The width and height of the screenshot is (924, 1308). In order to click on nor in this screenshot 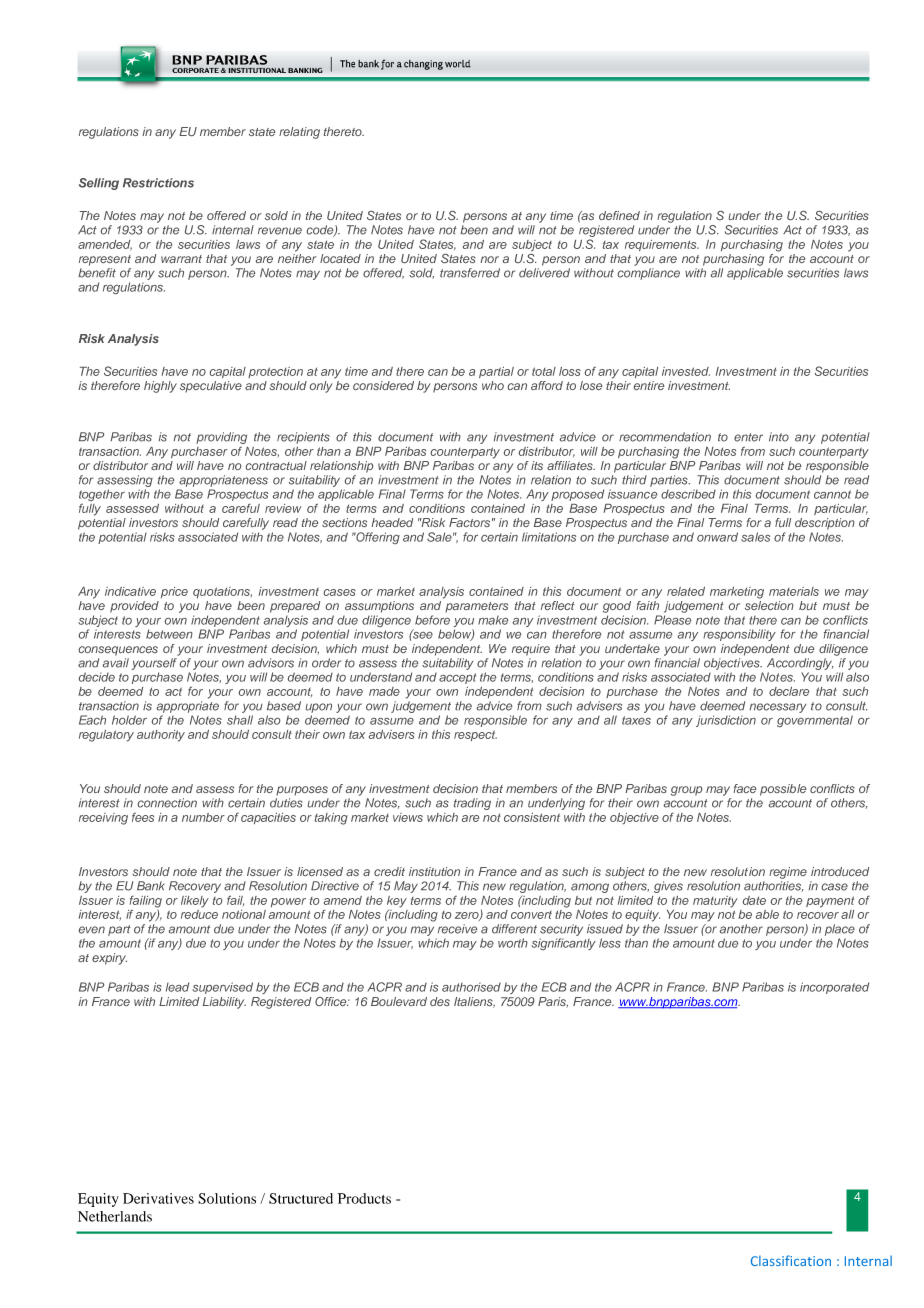, I will do `click(489, 259)`.
